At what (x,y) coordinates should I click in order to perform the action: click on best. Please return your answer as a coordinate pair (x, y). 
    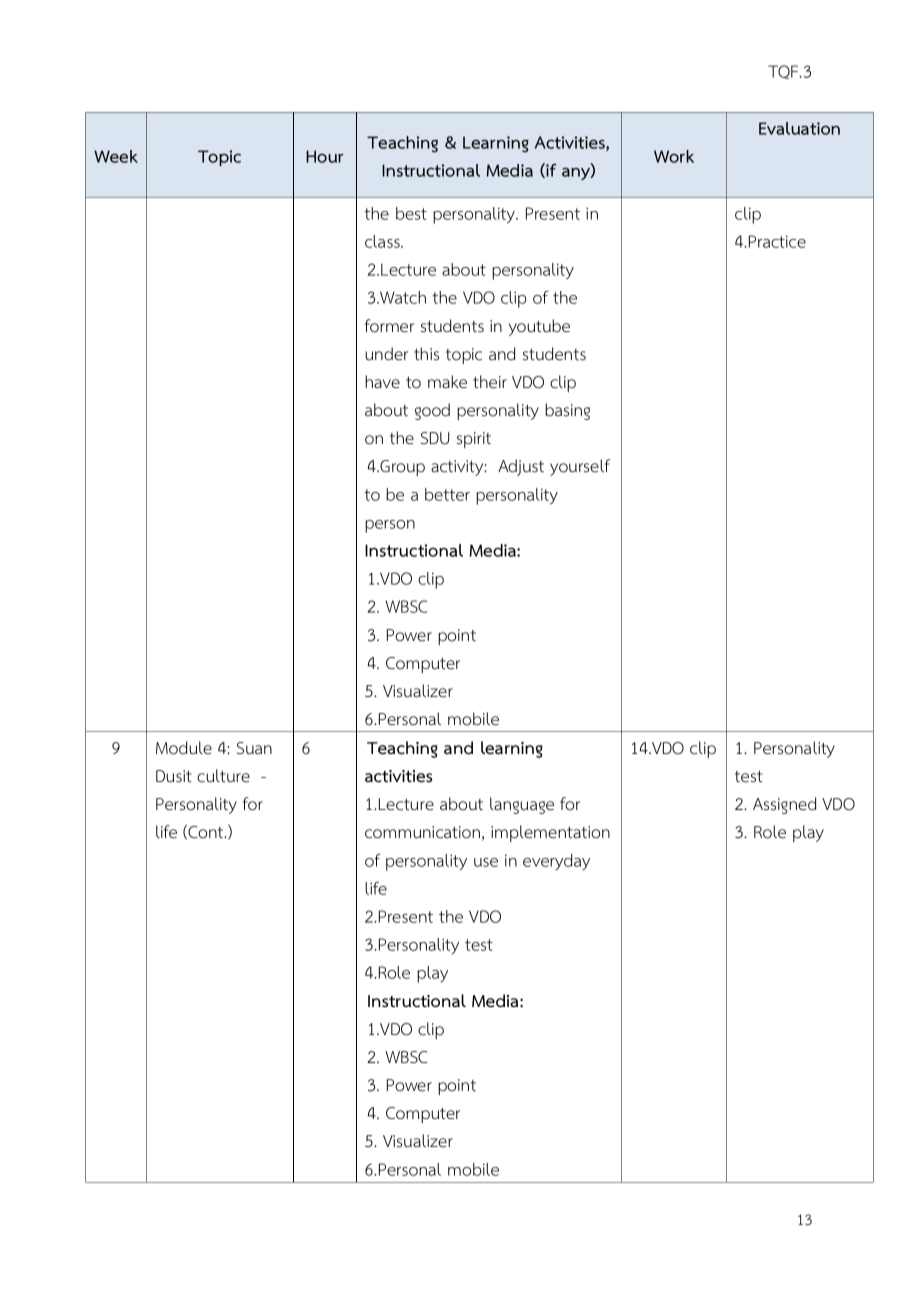
    Looking at the image, I should click on (411, 213).
